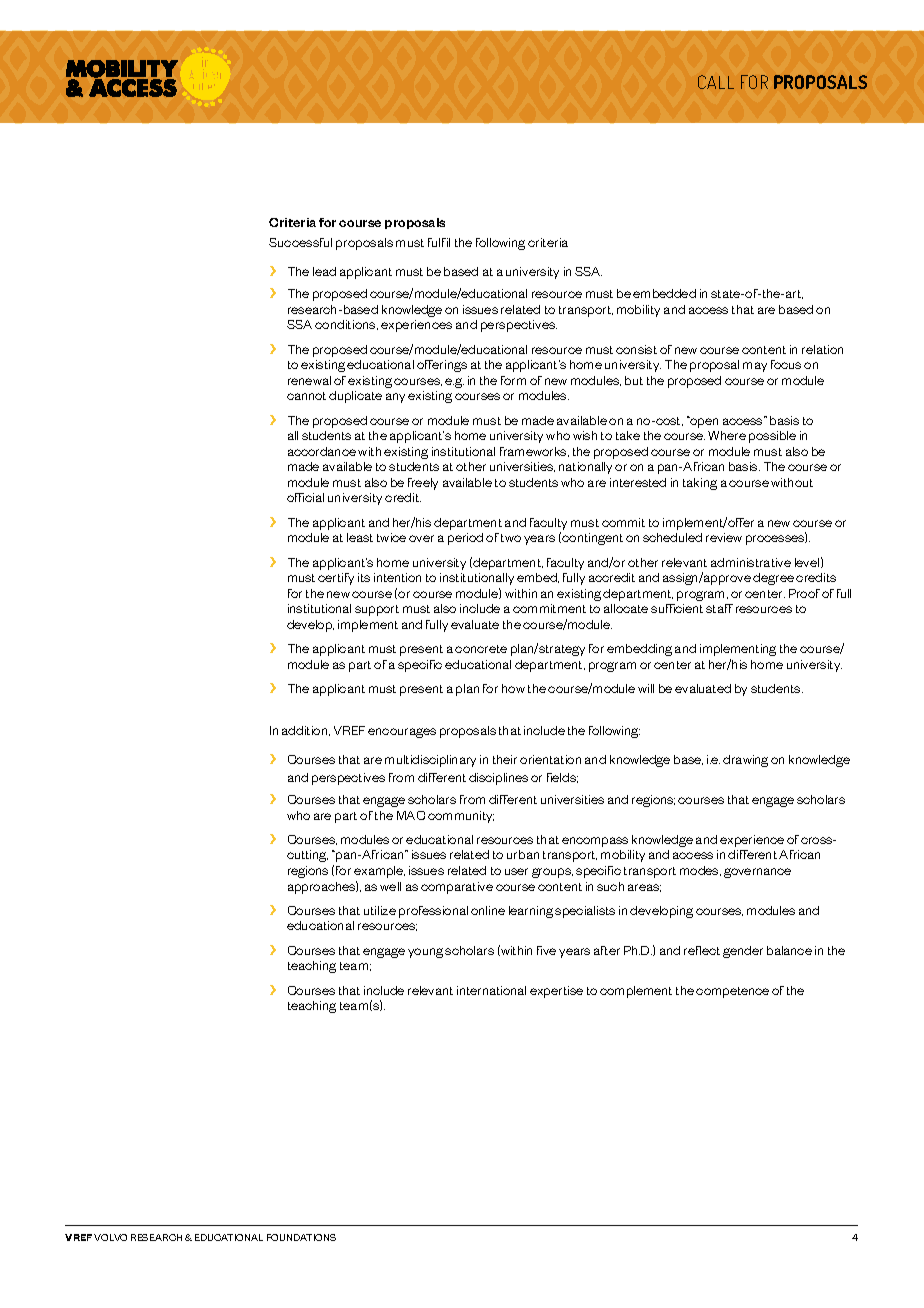 The image size is (924, 1308). What do you see at coordinates (732, 992) in the screenshot?
I see `competence` at bounding box center [732, 992].
